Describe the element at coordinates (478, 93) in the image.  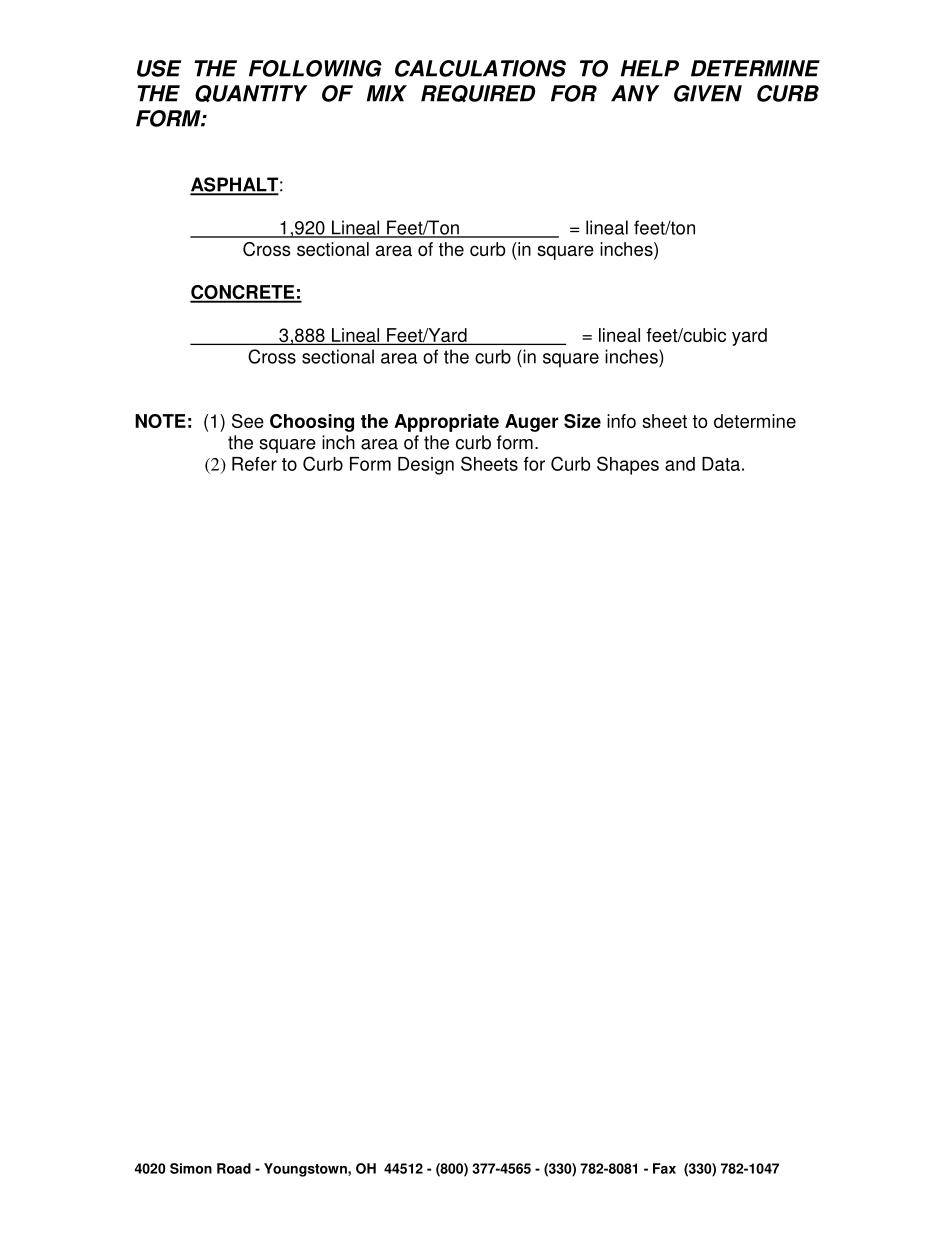
I see `REQUIRED` at that location.
